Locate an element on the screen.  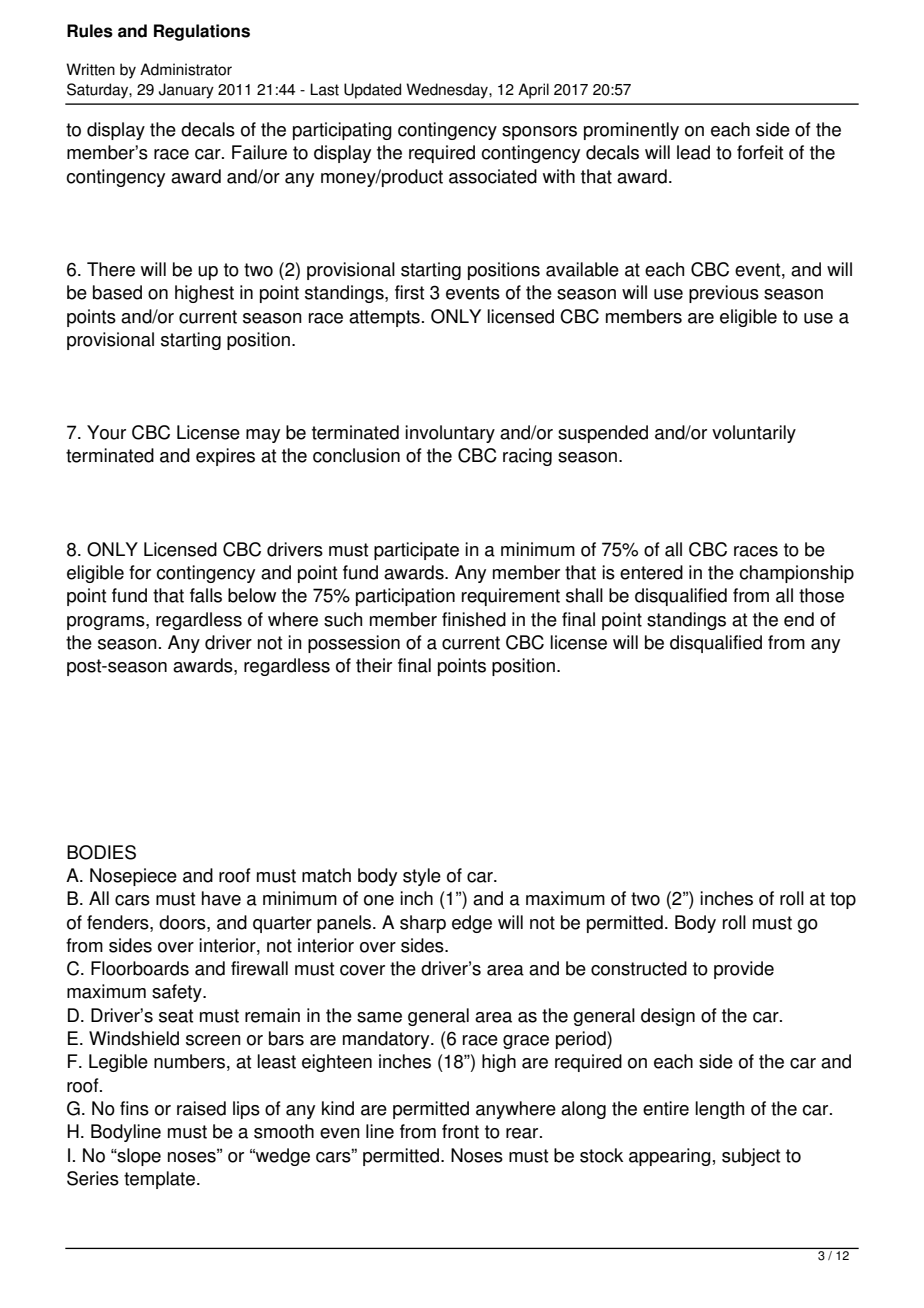
template is located at coordinates (161, 1180).
